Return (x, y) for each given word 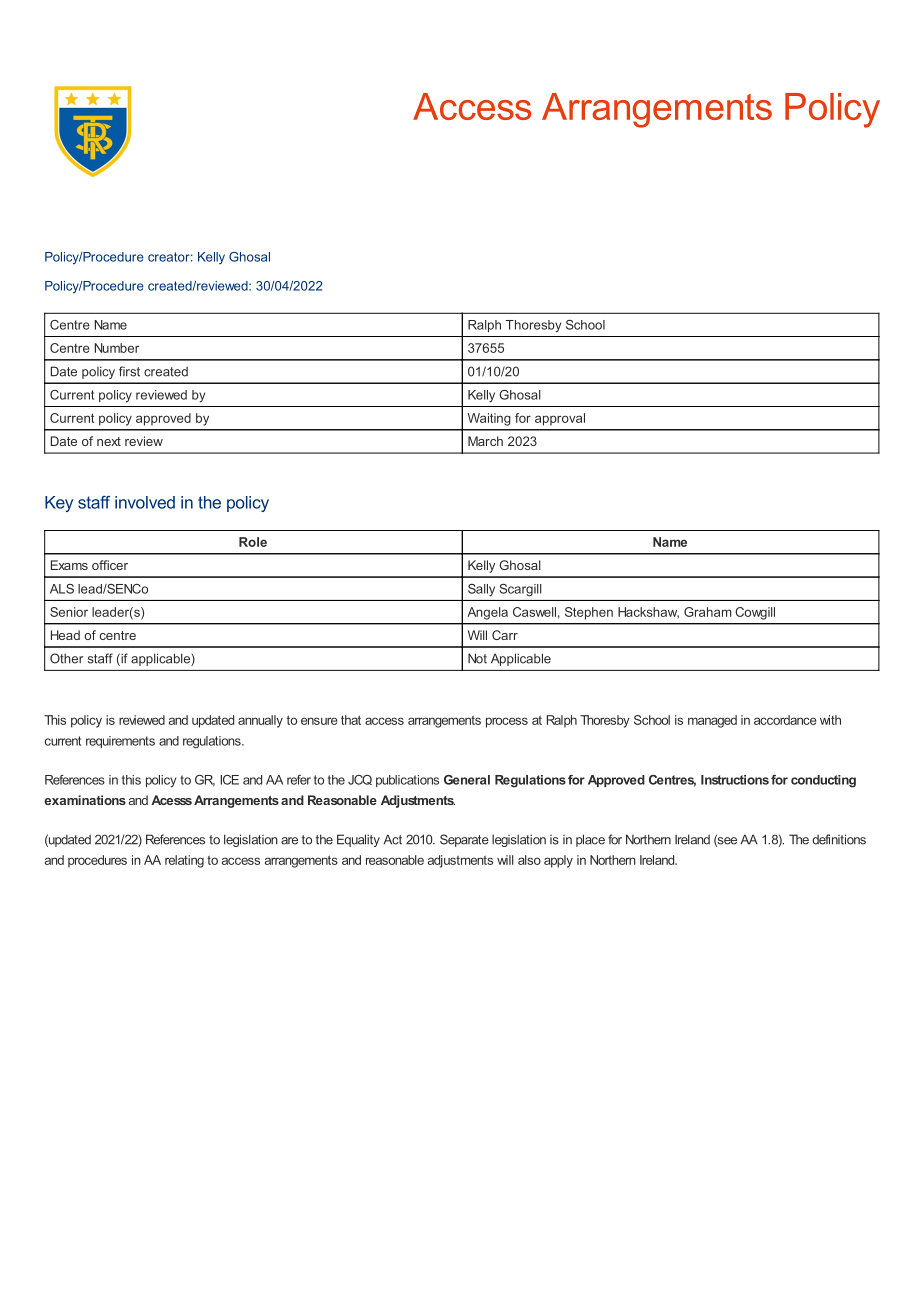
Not (477, 658)
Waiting (489, 419)
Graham (708, 612)
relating (184, 861)
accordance (785, 720)
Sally (481, 590)
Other (66, 658)
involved (145, 502)
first (129, 371)
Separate (464, 840)
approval (560, 419)
